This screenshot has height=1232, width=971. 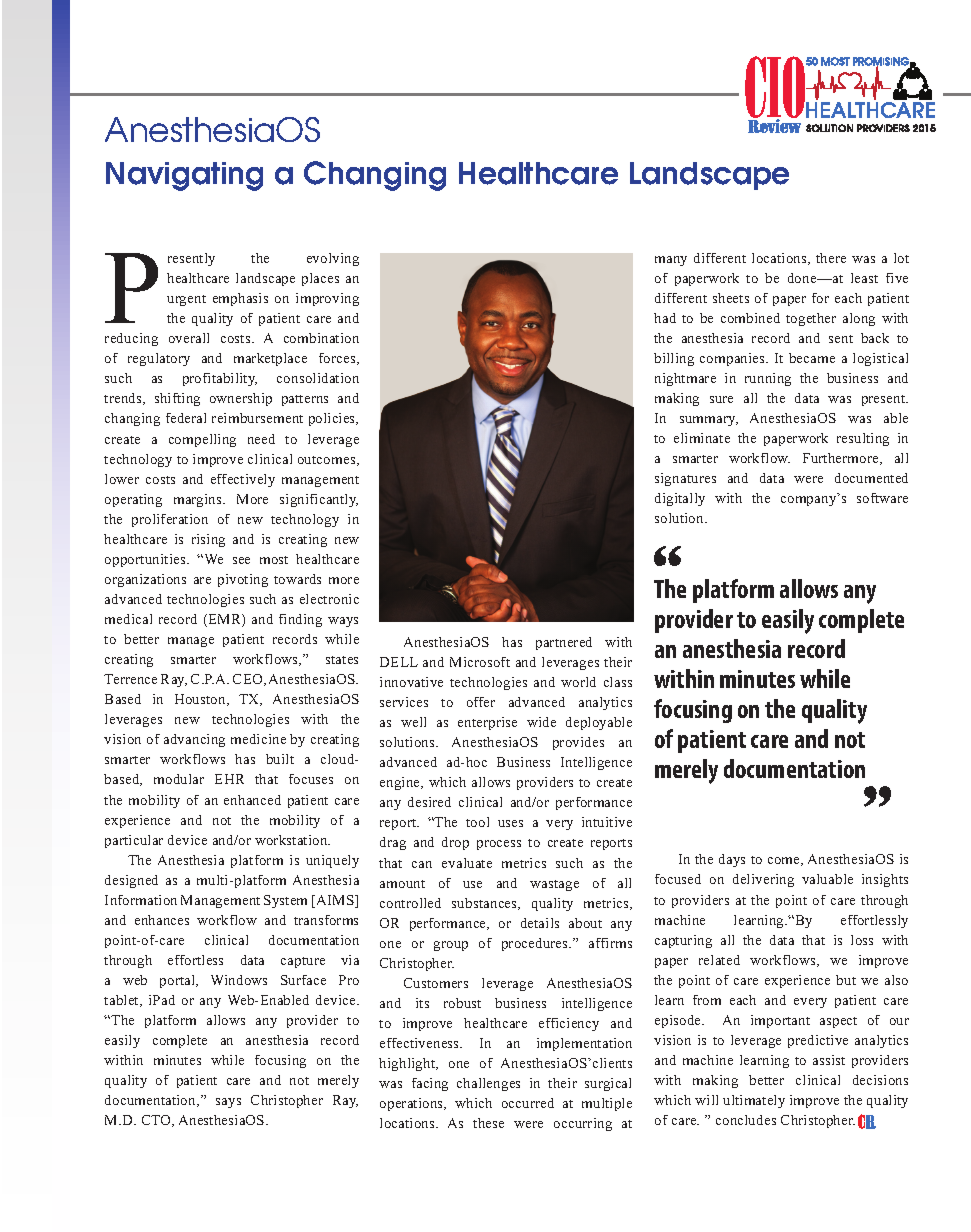 What do you see at coordinates (241, 560) in the screenshot?
I see `see` at bounding box center [241, 560].
